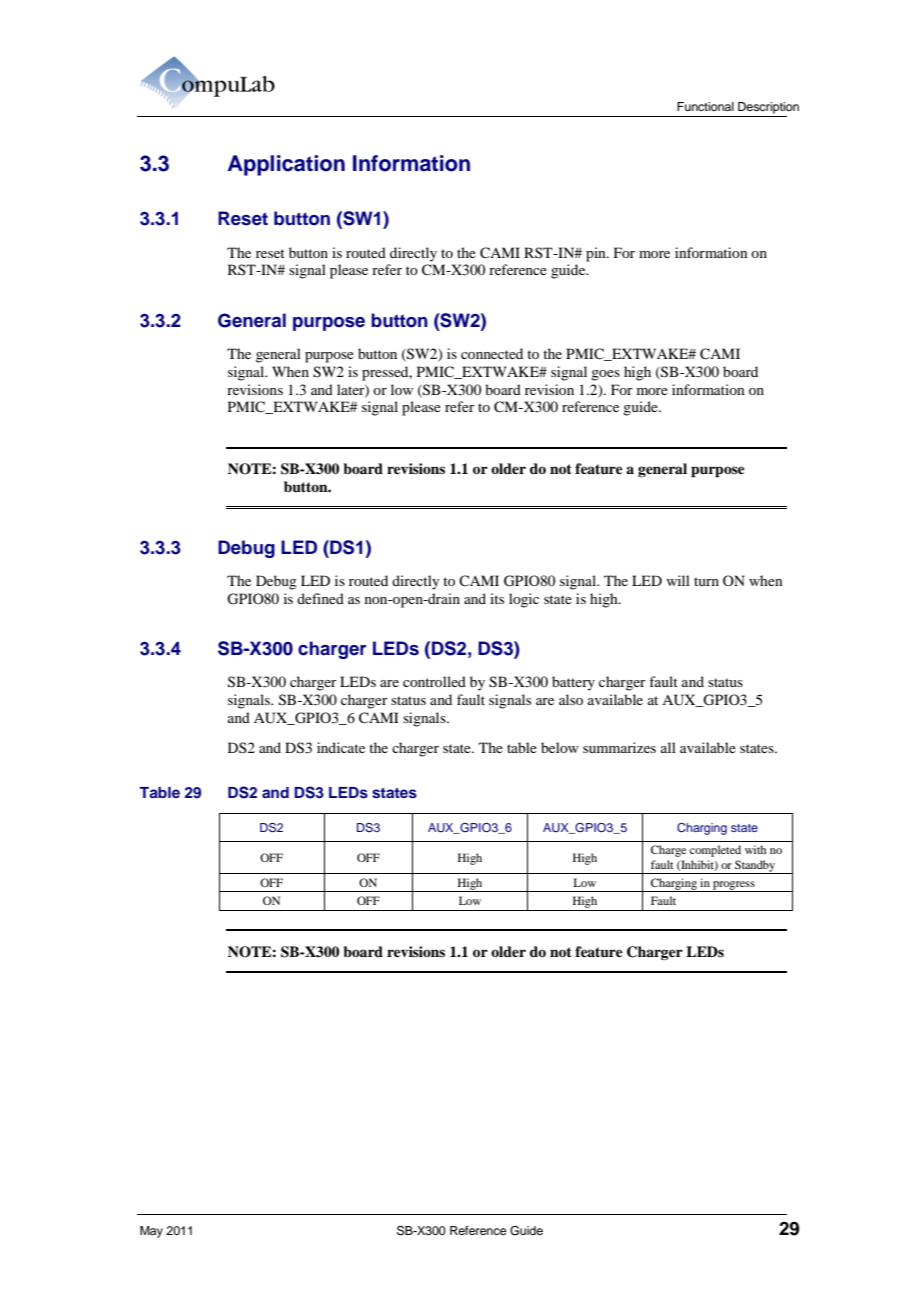 The height and width of the screenshot is (1307, 924). Describe the element at coordinates (320, 598) in the screenshot. I see `defined` at that location.
